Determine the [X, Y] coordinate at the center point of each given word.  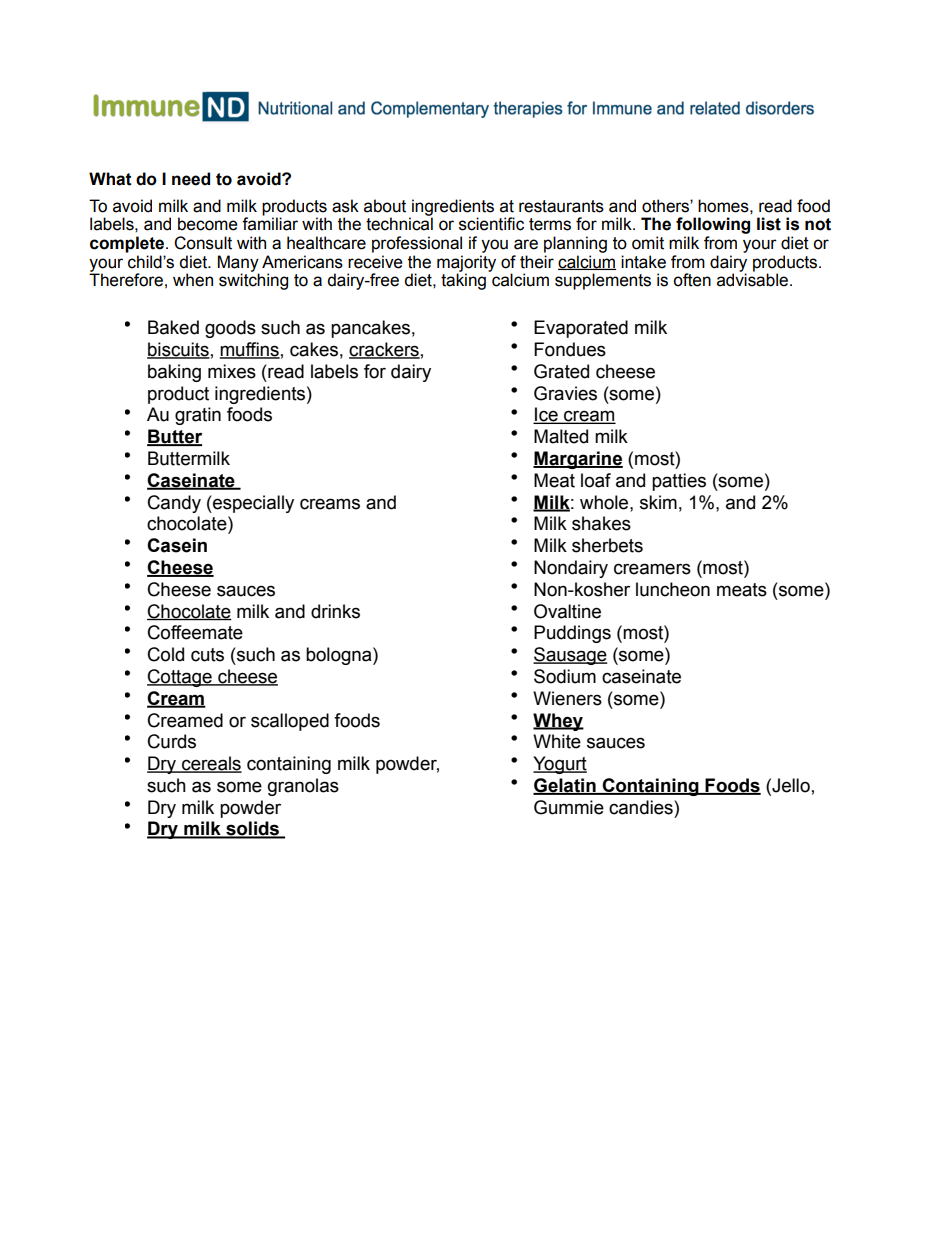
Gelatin [565, 786]
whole [605, 502]
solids [253, 829]
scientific [491, 224]
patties [679, 482]
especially [252, 504]
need [191, 179]
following [713, 225]
